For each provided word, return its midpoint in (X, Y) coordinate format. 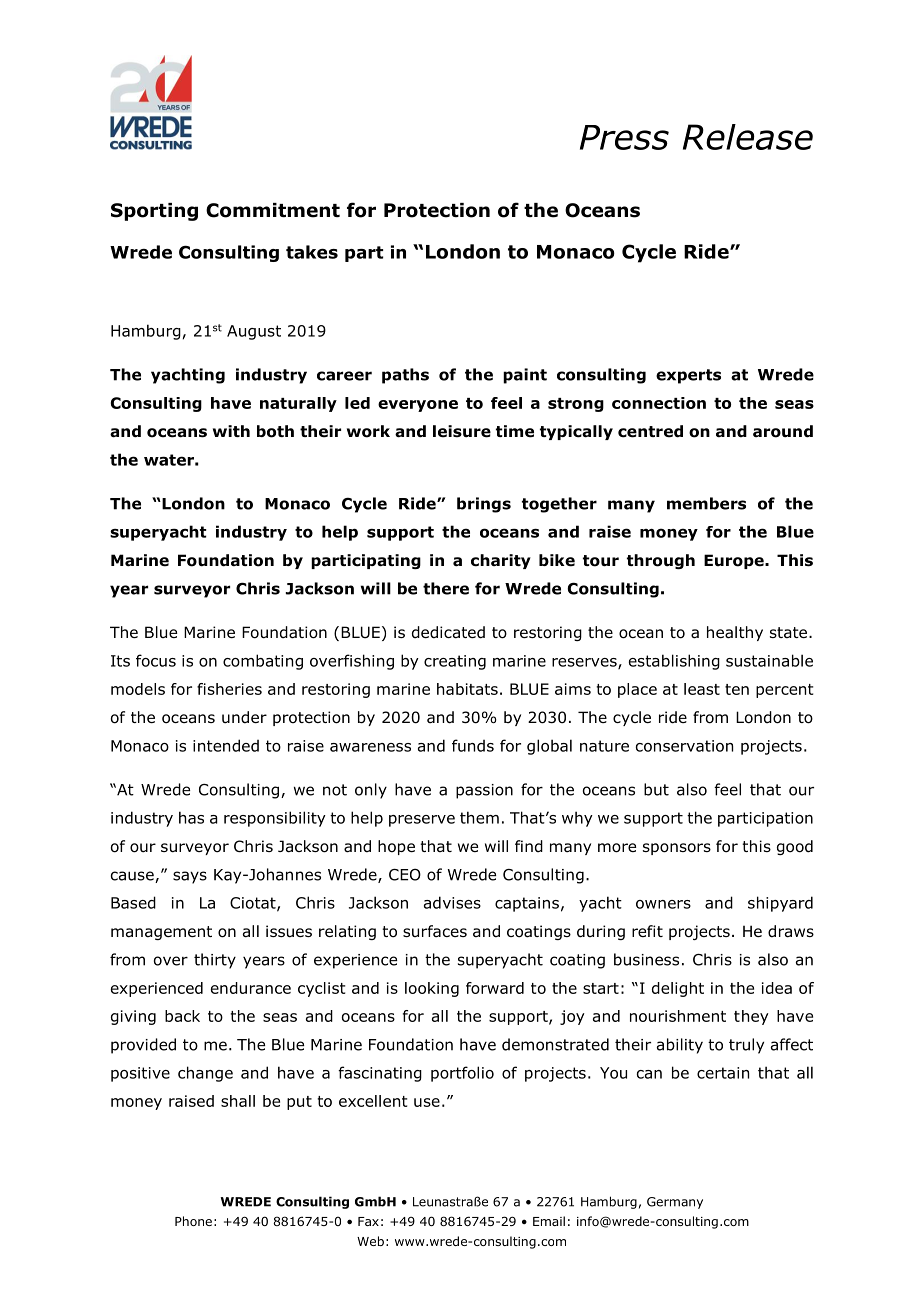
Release (748, 137)
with (231, 431)
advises (452, 902)
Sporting (154, 212)
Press (624, 137)
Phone (193, 1221)
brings (484, 505)
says (190, 877)
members (706, 503)
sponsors (677, 849)
